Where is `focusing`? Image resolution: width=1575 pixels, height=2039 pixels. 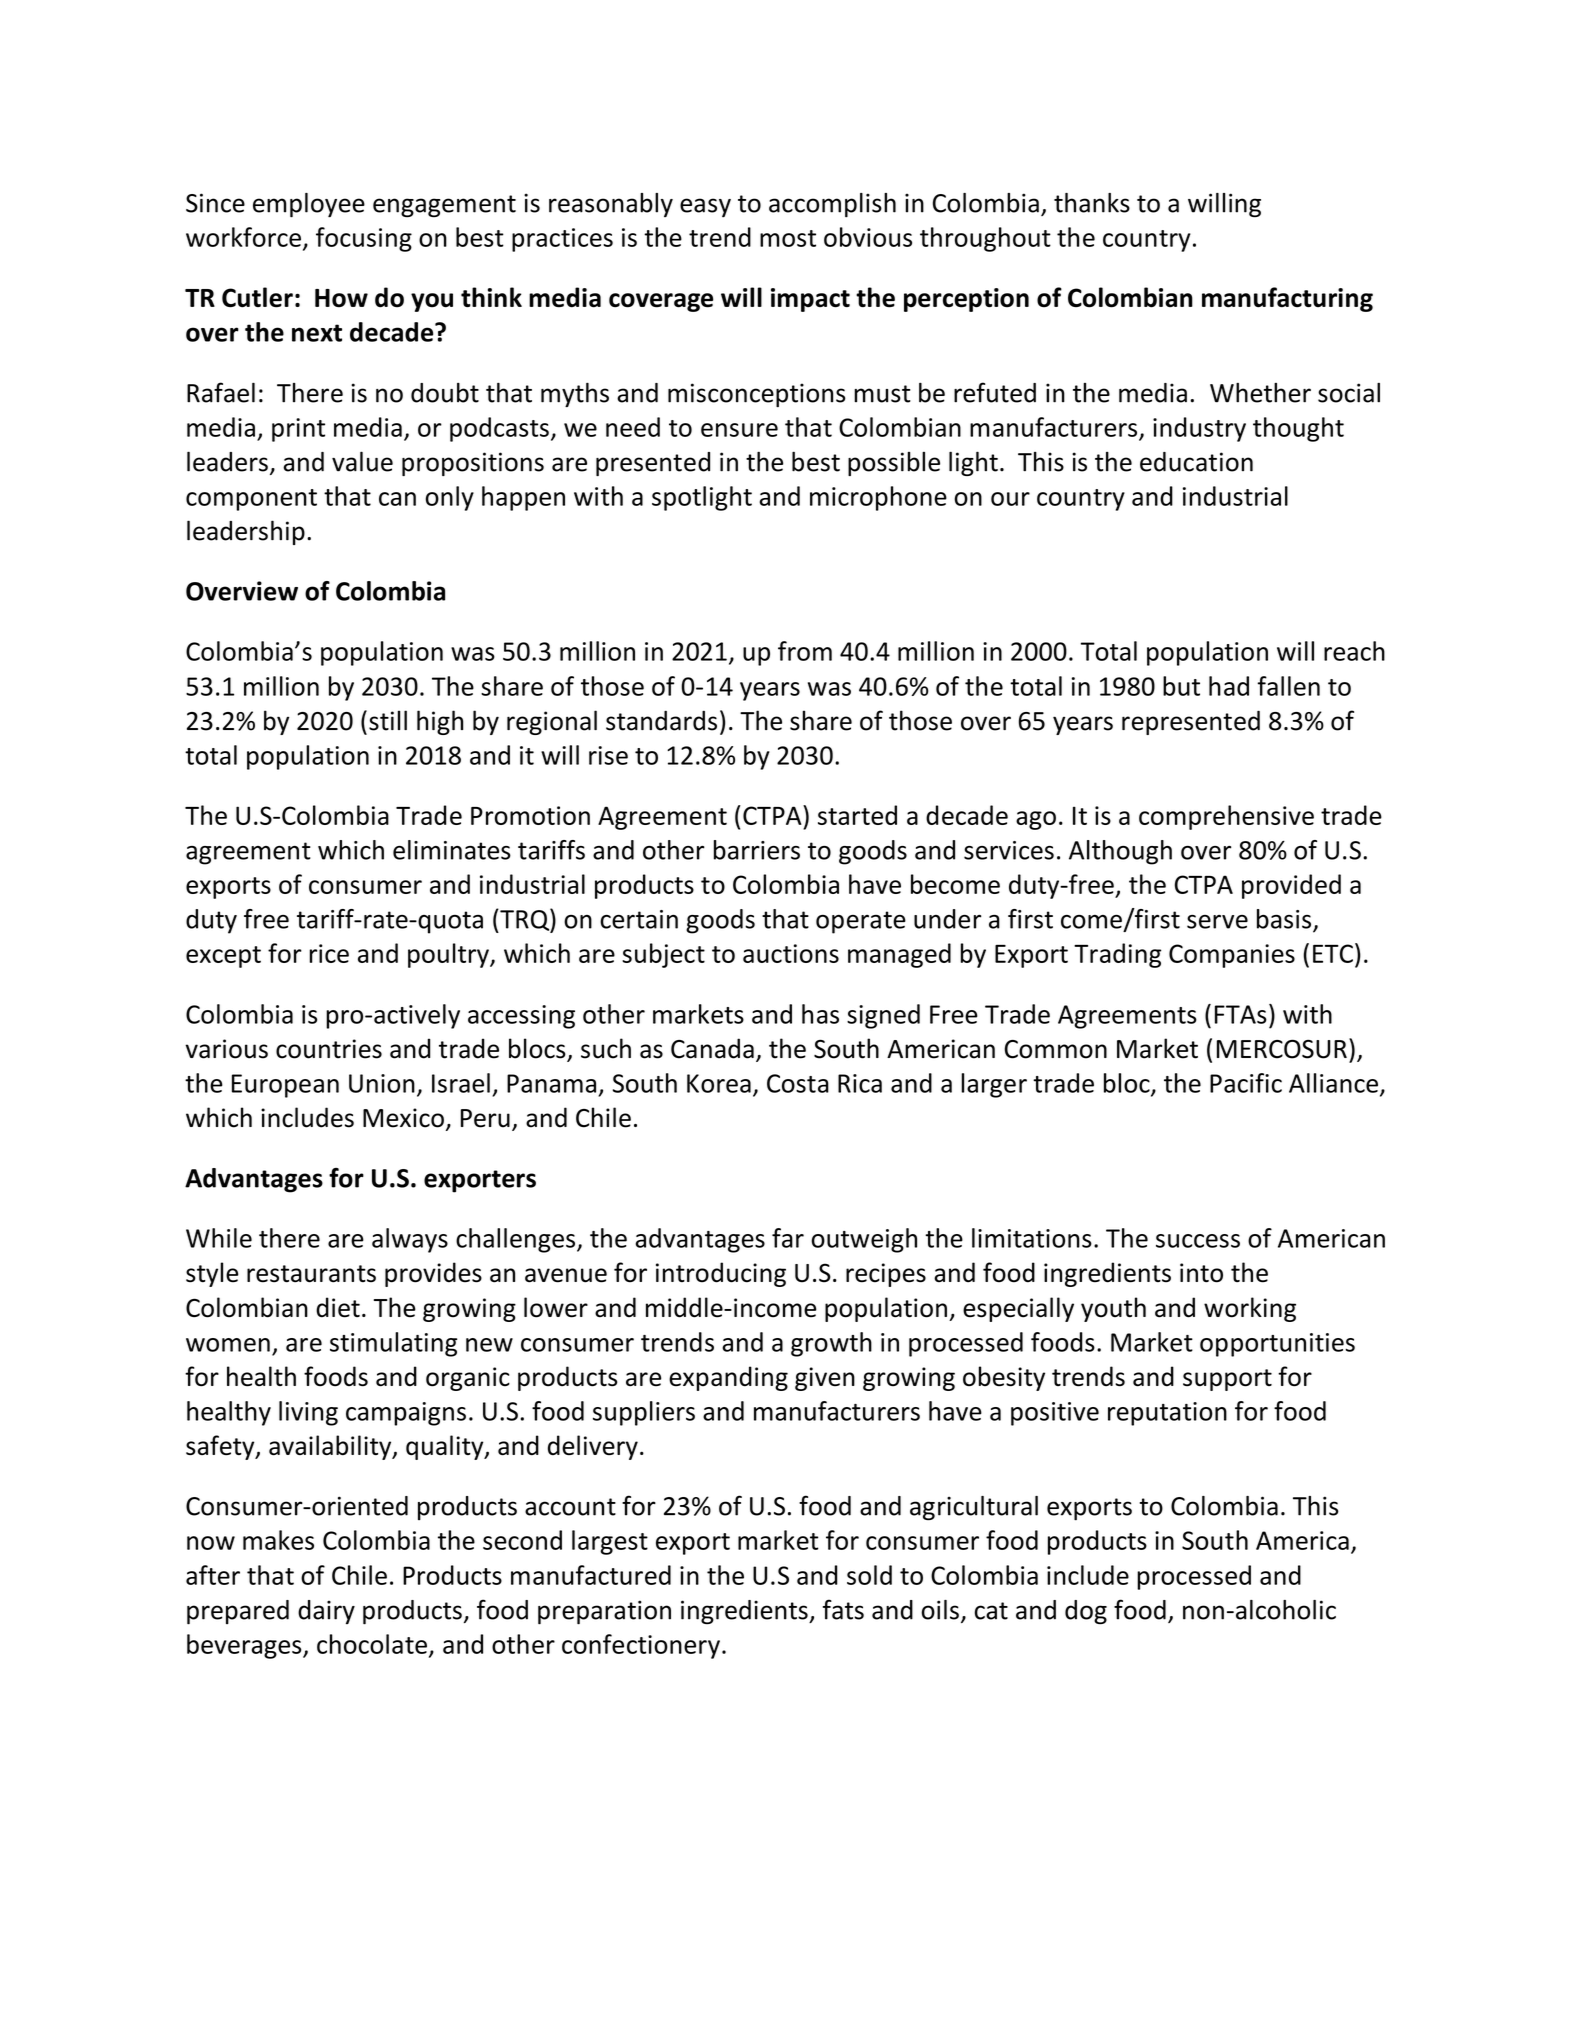
focusing is located at coordinates (364, 239).
